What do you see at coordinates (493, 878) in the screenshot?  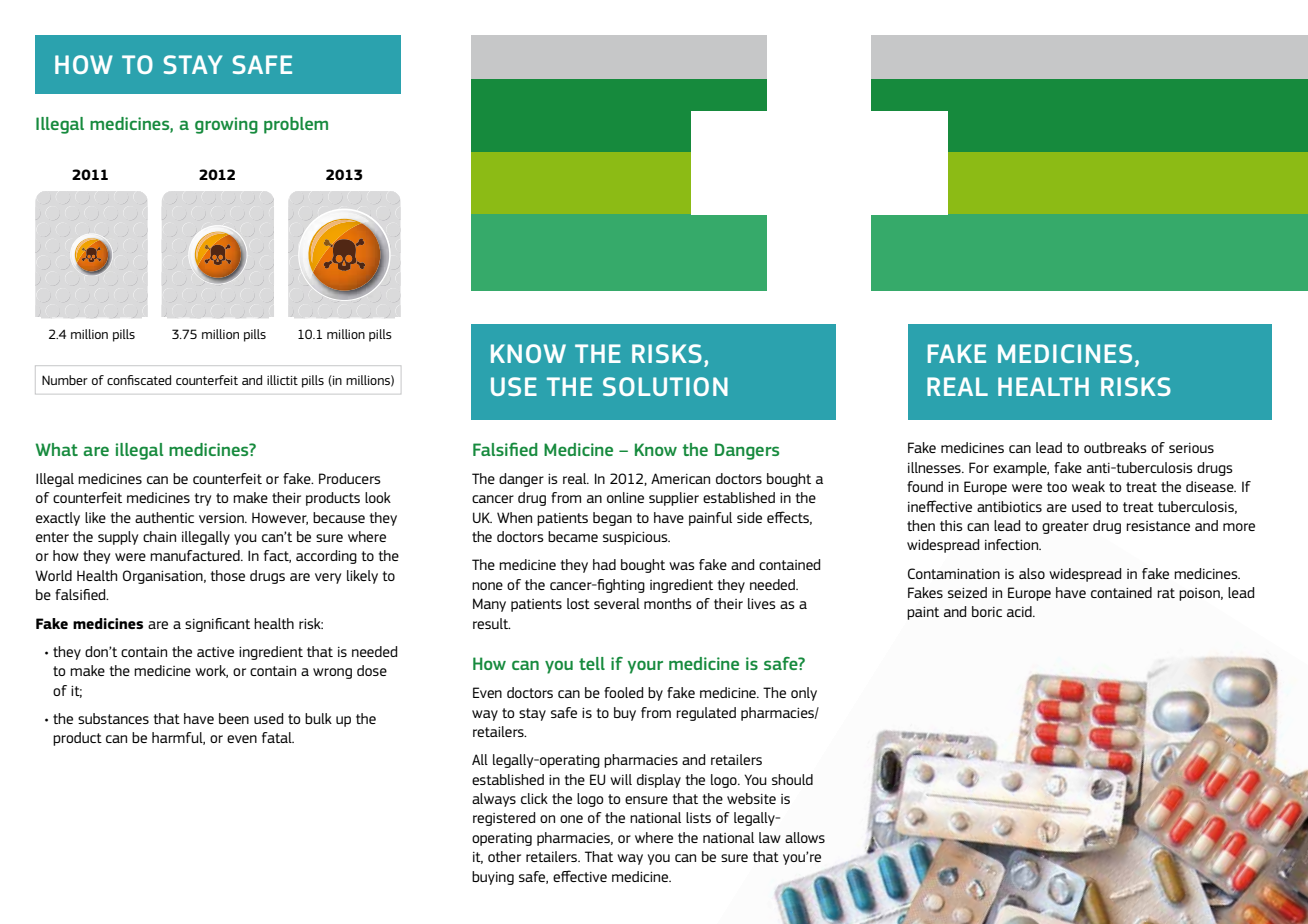 I see `buying` at bounding box center [493, 878].
